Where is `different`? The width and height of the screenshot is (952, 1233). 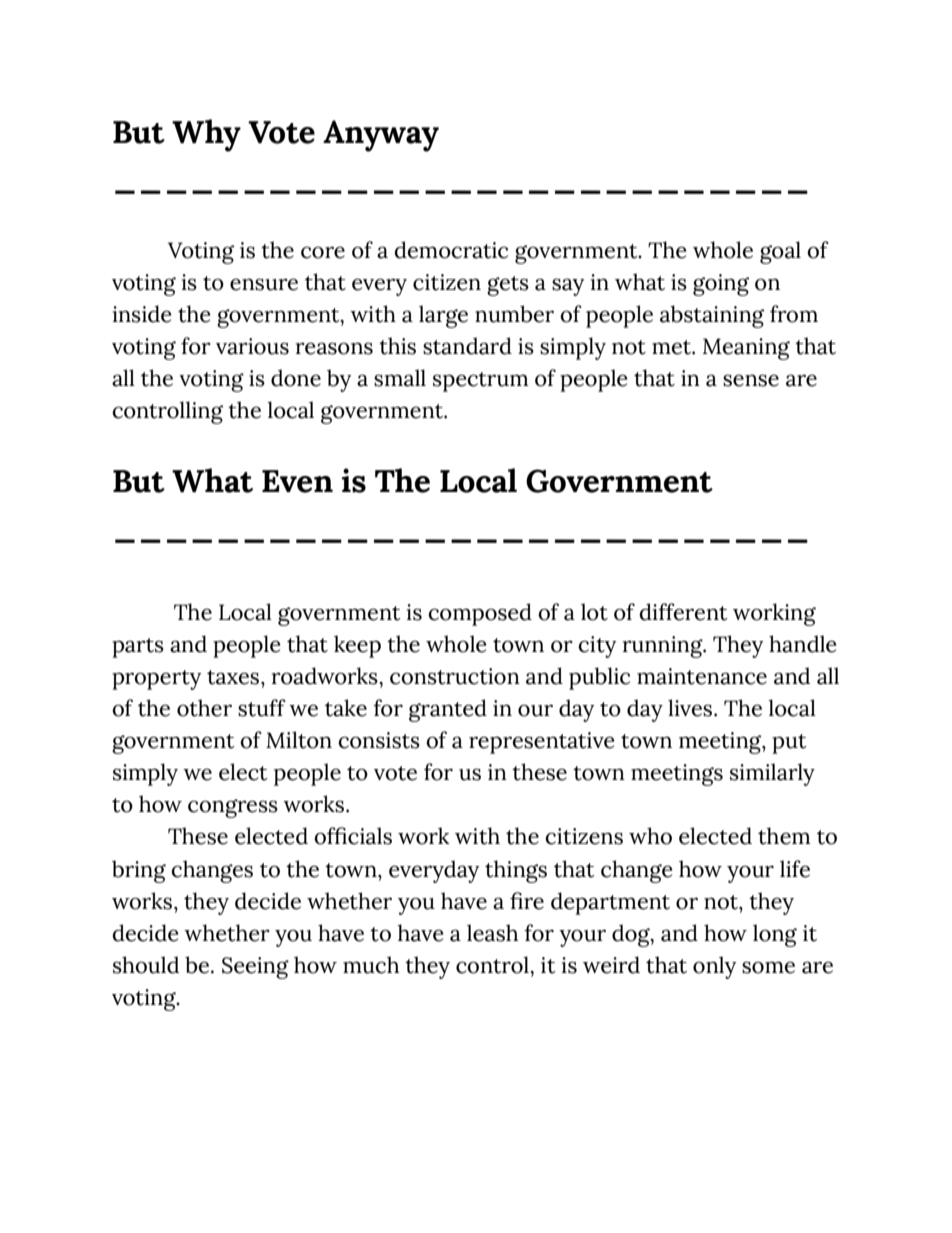 different is located at coordinates (684, 612).
